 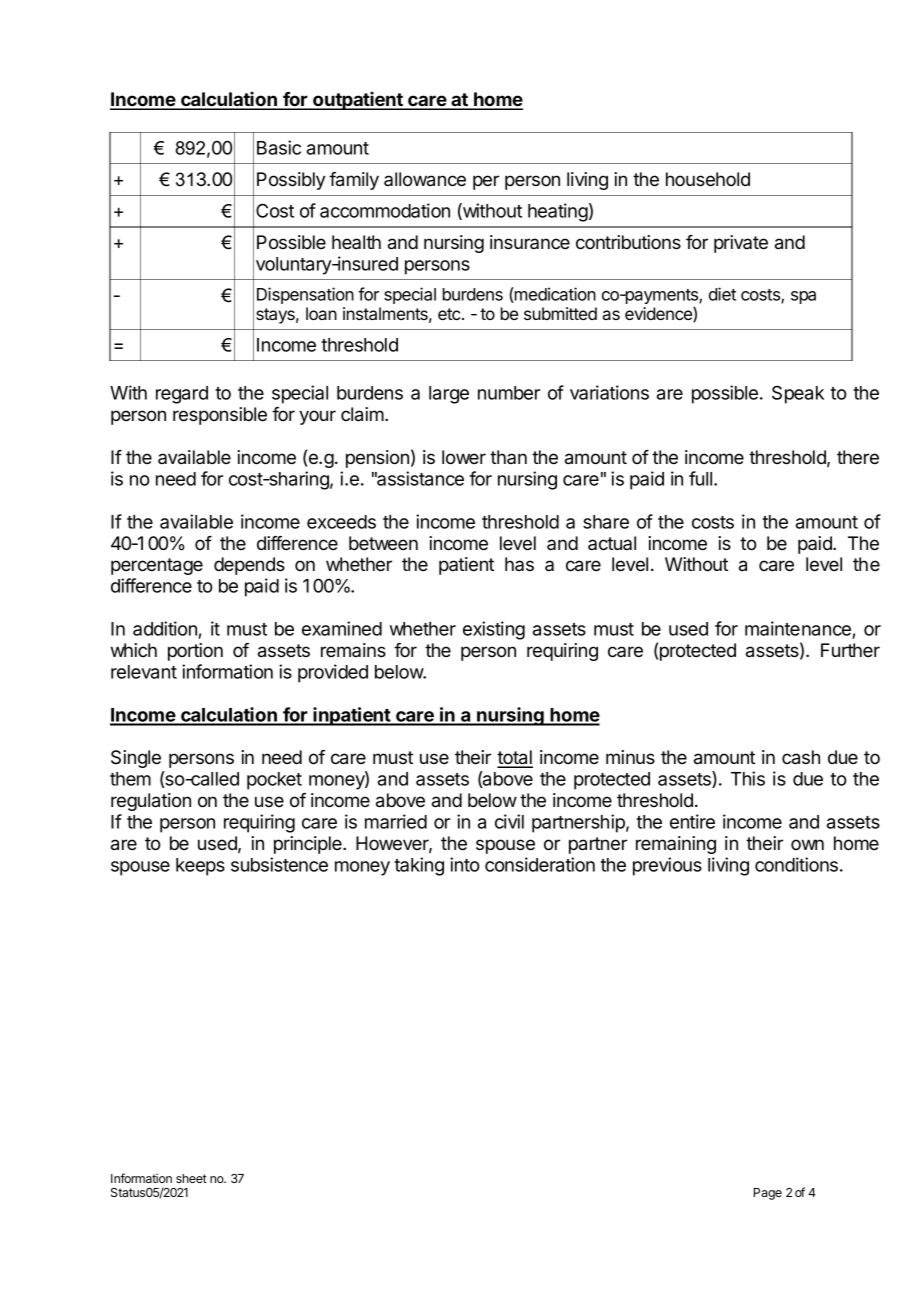 What do you see at coordinates (494, 630) in the screenshot?
I see `existing` at bounding box center [494, 630].
